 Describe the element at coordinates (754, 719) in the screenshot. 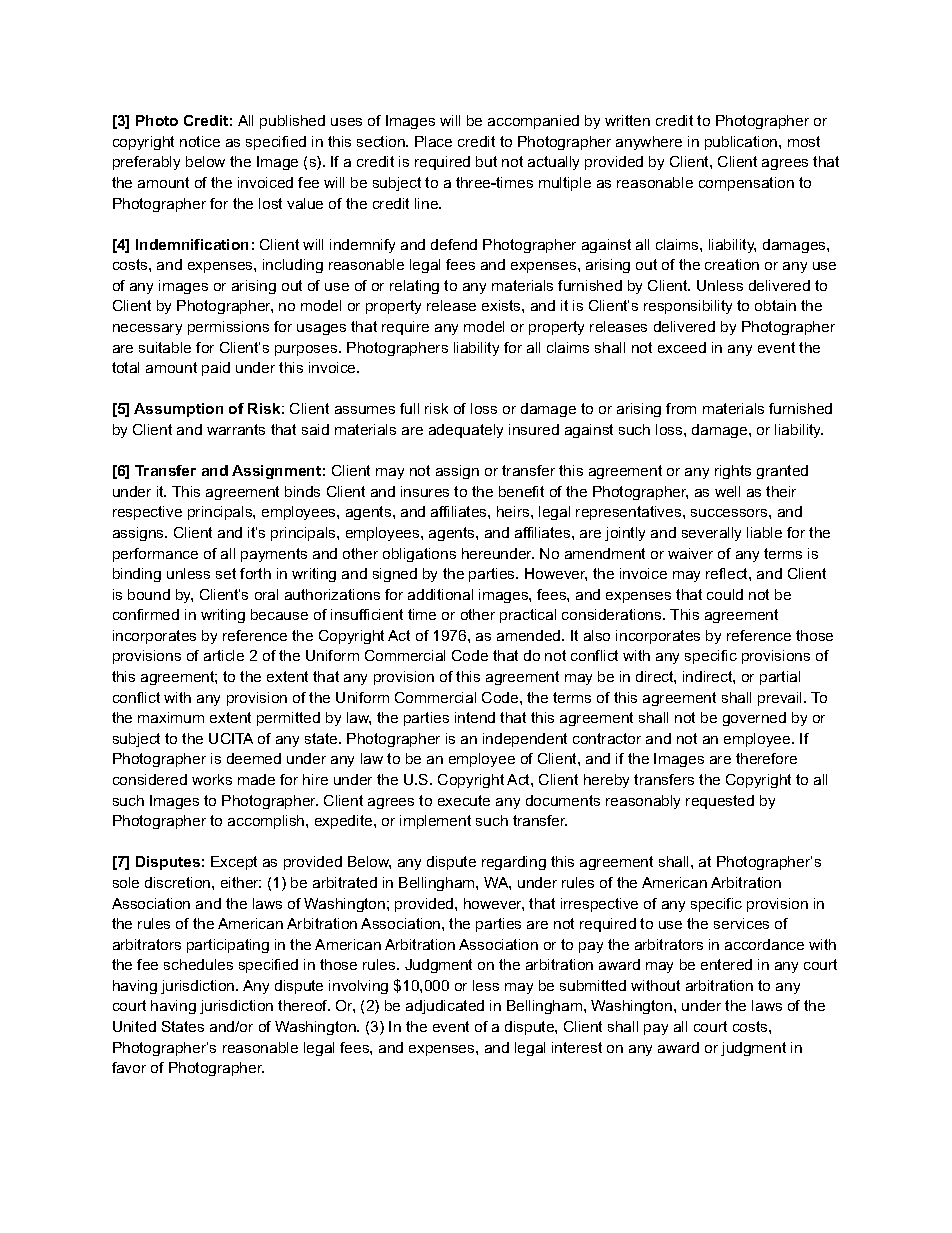

I see `governed` at that location.
